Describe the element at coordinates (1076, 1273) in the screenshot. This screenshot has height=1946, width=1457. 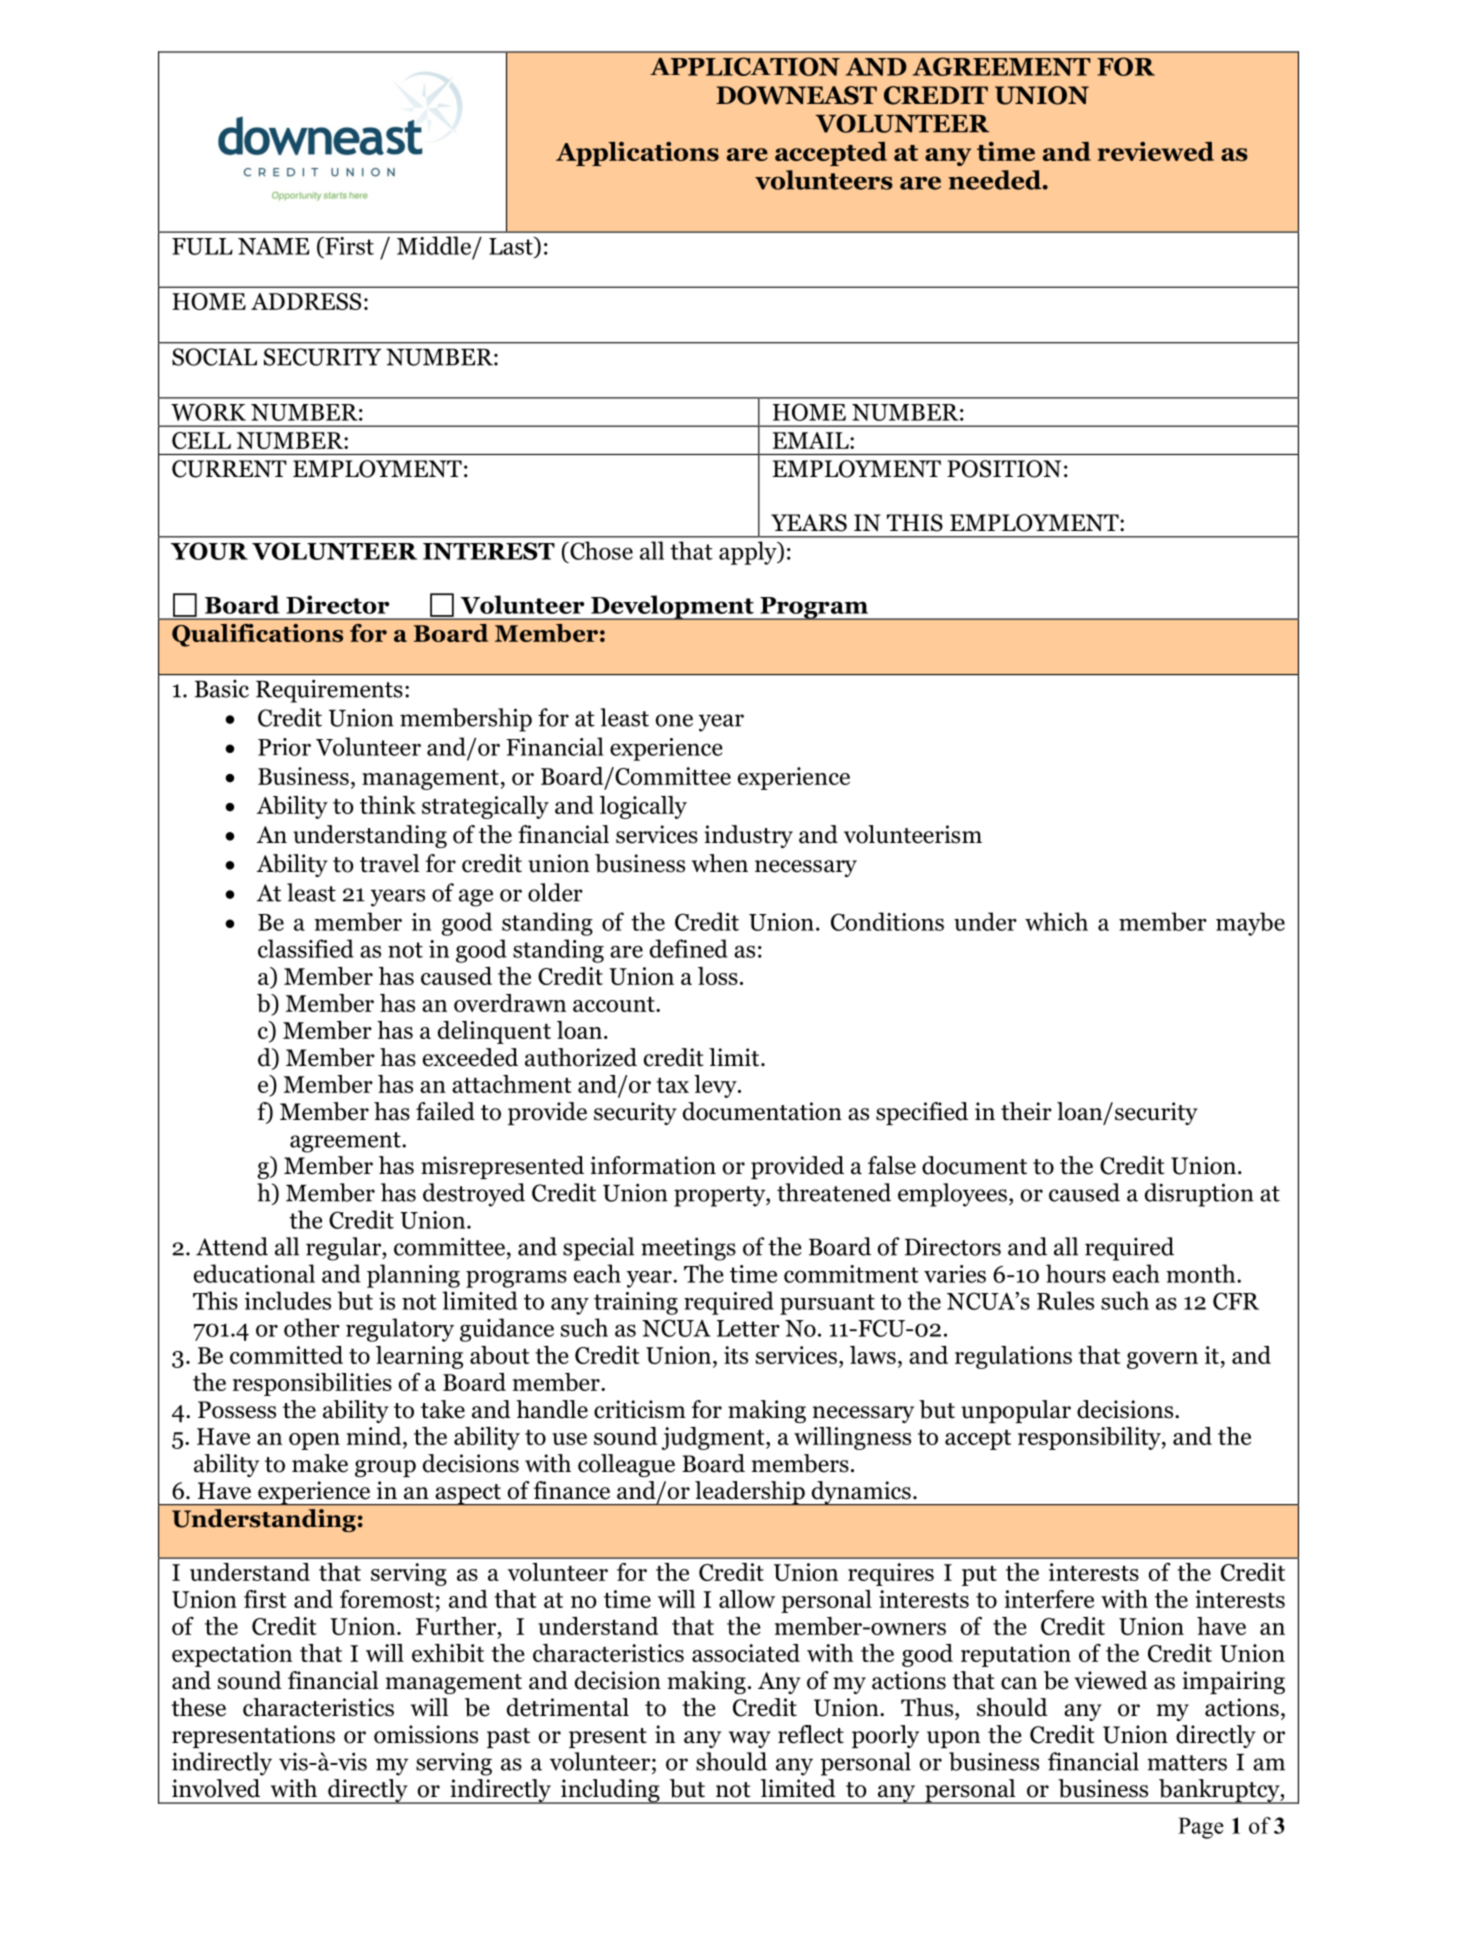
I see `hours` at that location.
